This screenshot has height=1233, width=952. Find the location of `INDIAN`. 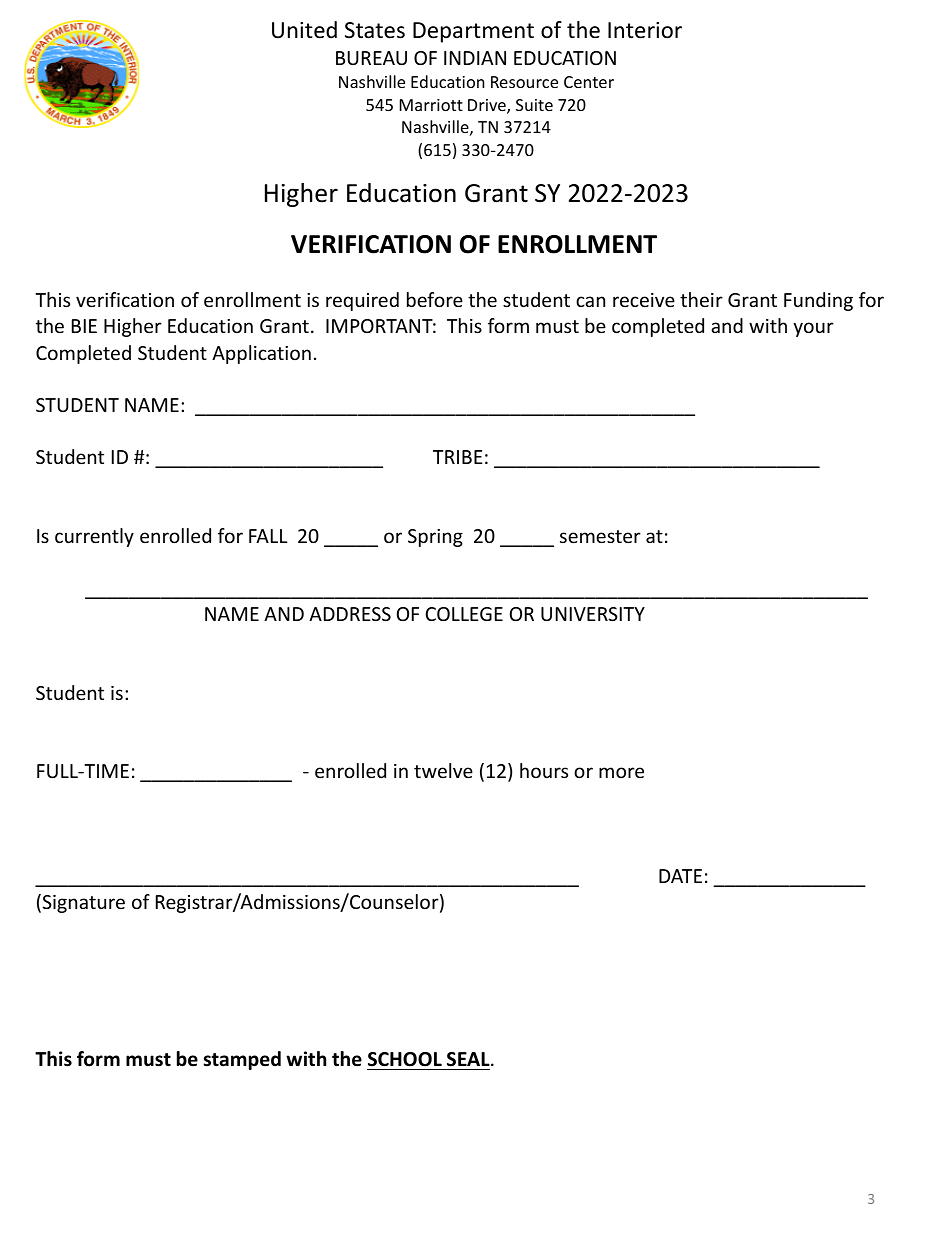

INDIAN is located at coordinates (475, 58).
